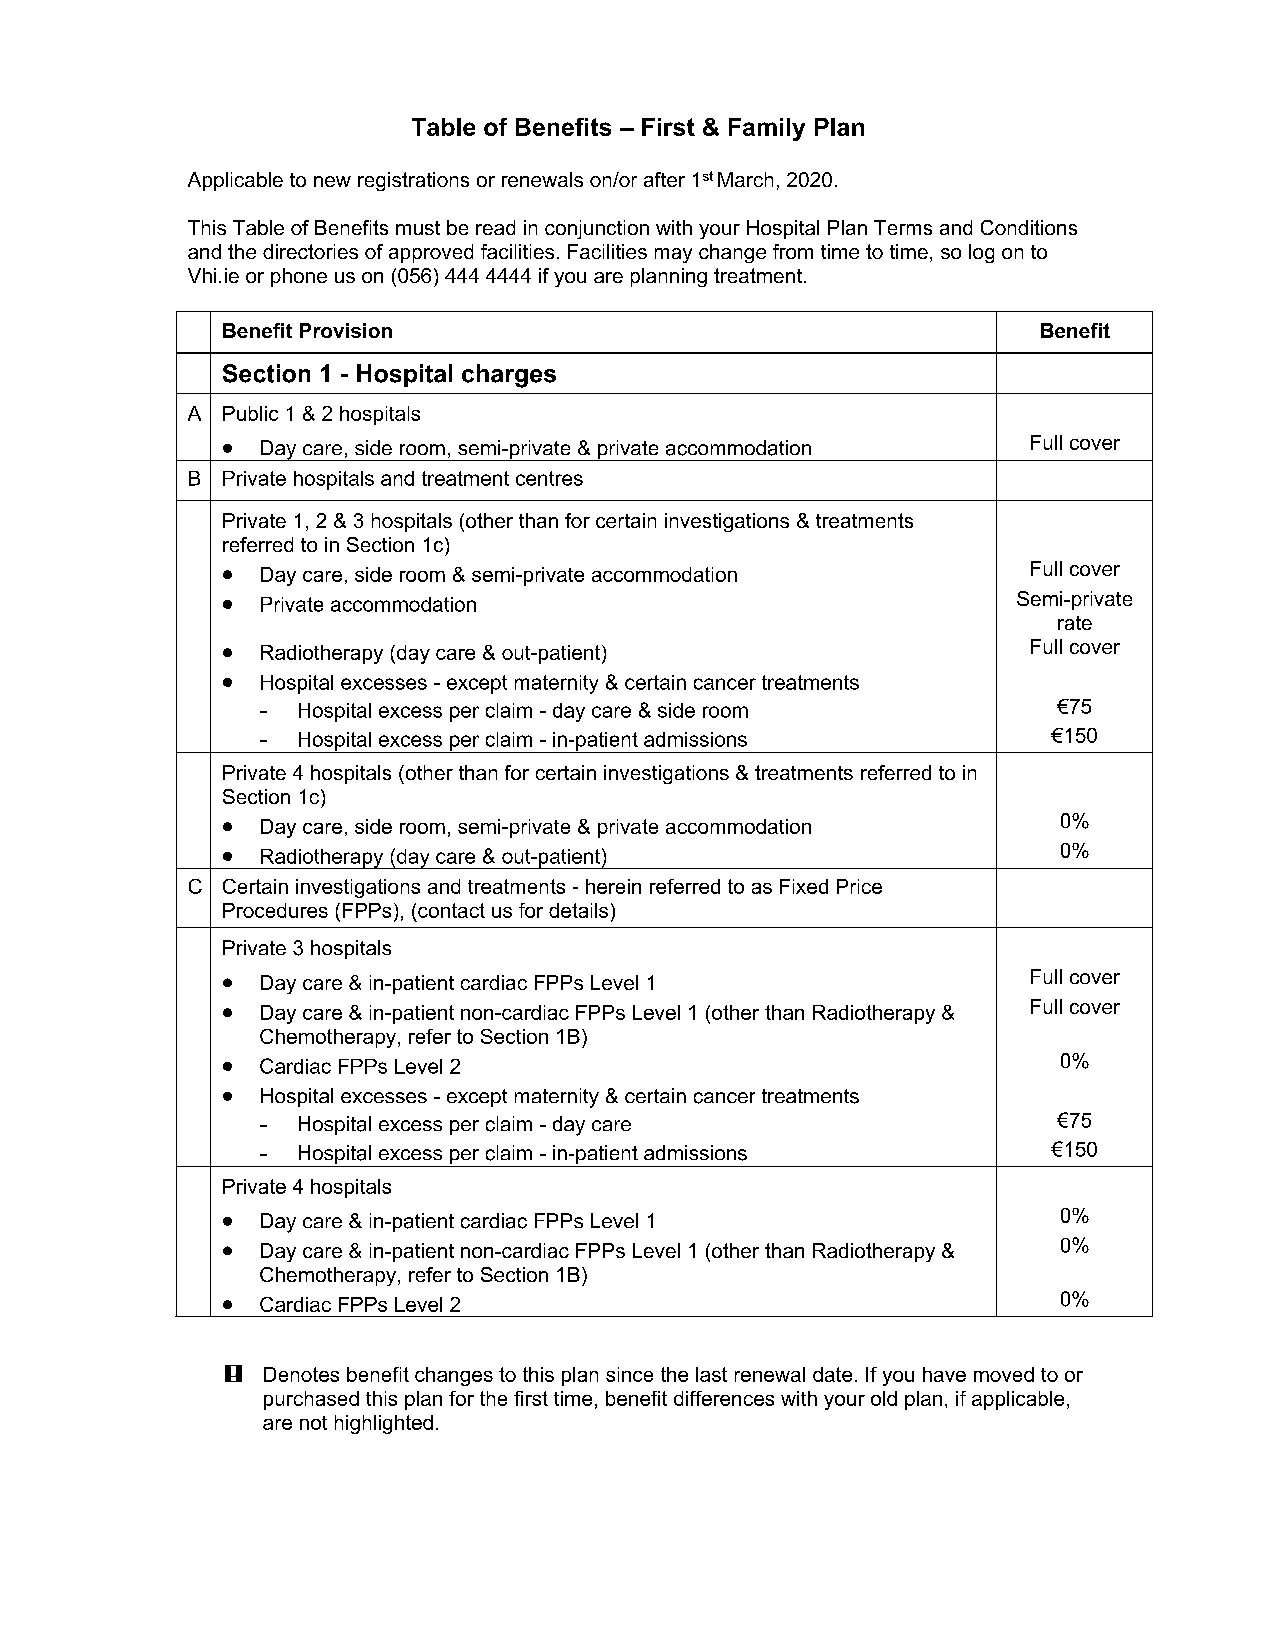 Image resolution: width=1277 pixels, height=1652 pixels. Describe the element at coordinates (664, 179) in the screenshot. I see `after` at that location.
